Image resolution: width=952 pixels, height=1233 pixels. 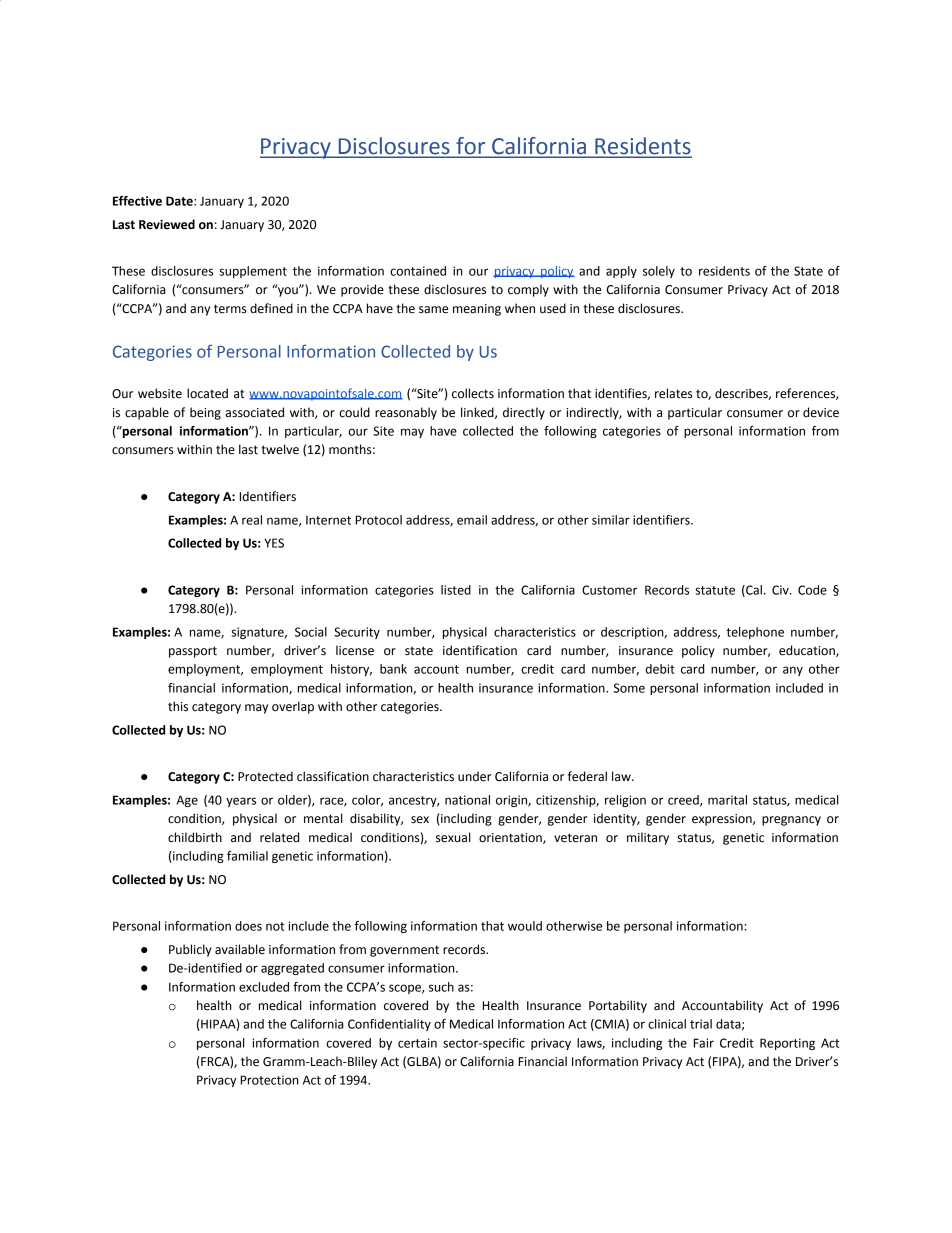 What do you see at coordinates (659, 272) in the page?
I see `solely` at bounding box center [659, 272].
